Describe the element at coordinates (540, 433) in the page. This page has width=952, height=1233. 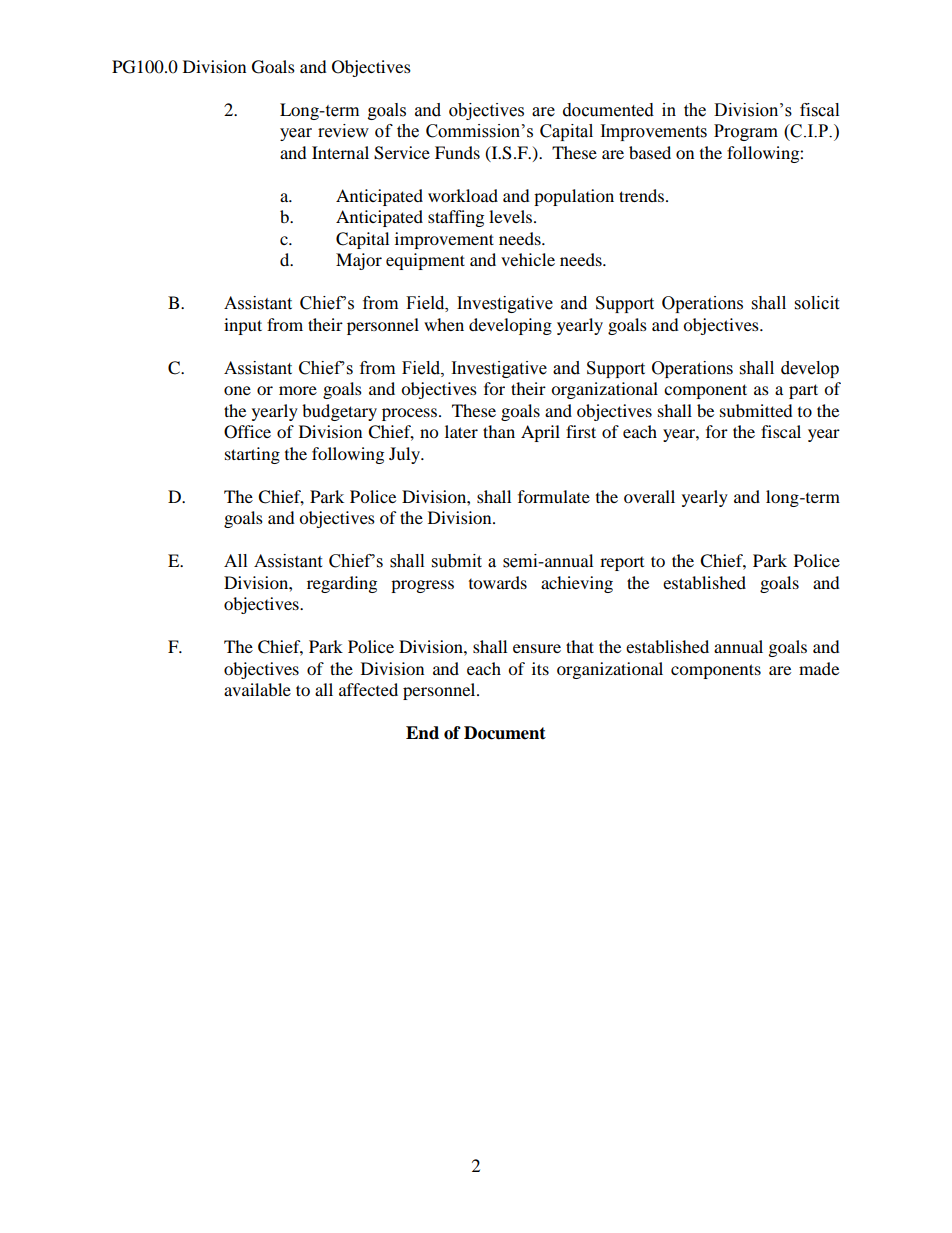
I see `April` at that location.
